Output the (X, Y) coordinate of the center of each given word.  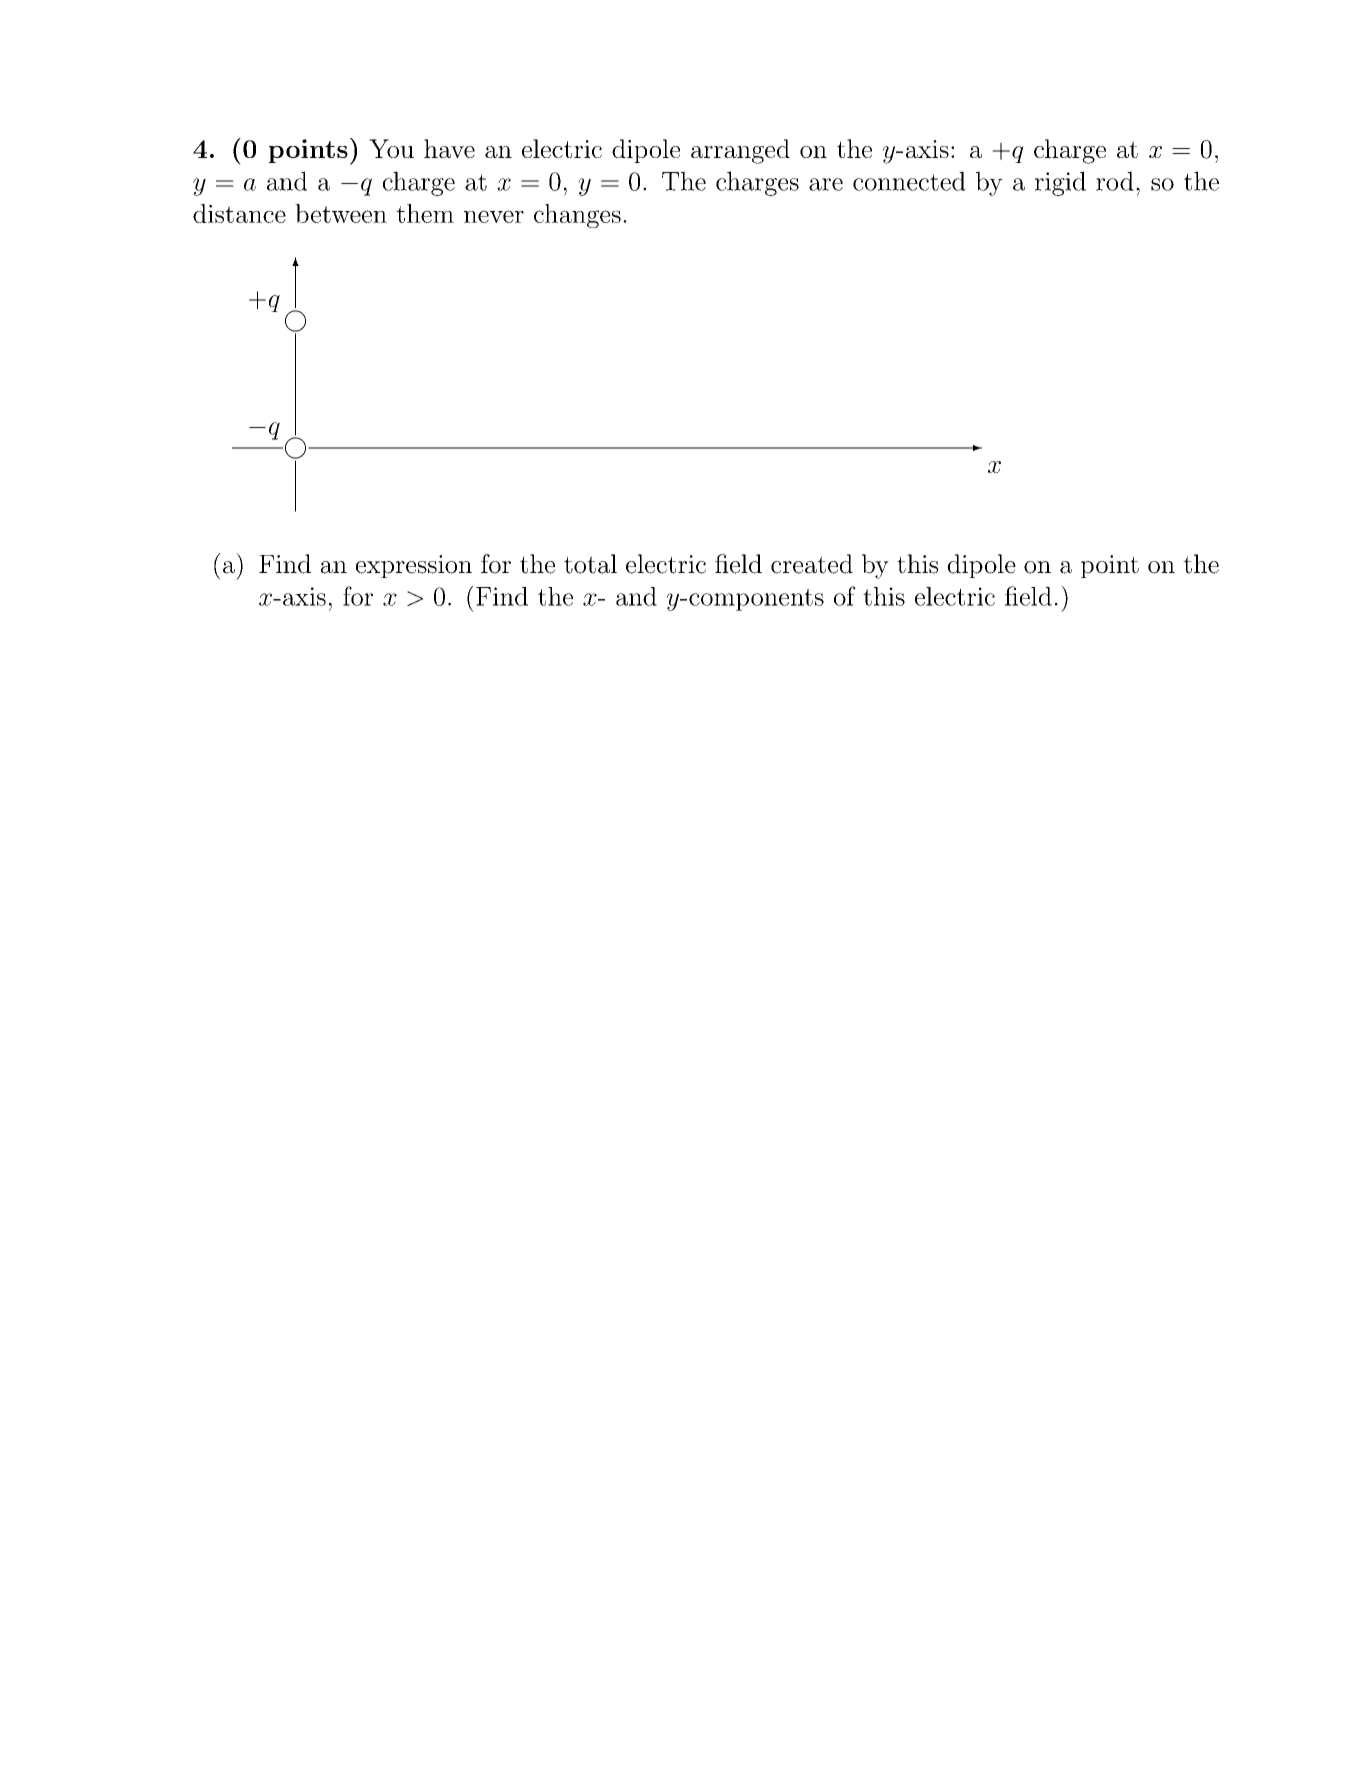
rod (1115, 181)
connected (909, 181)
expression (414, 566)
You (391, 148)
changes (577, 216)
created (812, 564)
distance (239, 213)
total (590, 564)
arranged (740, 151)
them (425, 213)
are (826, 184)
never (494, 216)
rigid (1060, 183)
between (341, 213)
